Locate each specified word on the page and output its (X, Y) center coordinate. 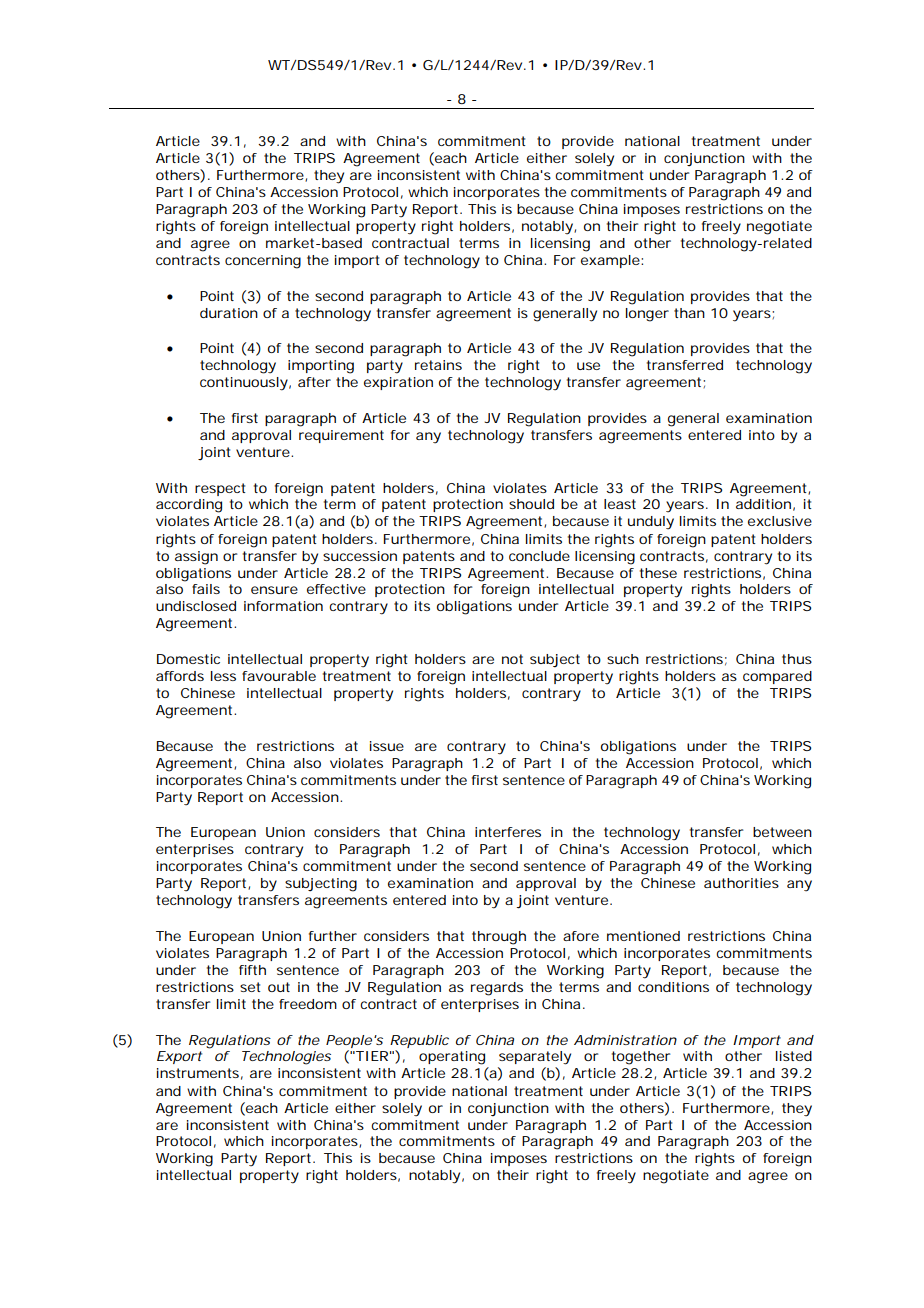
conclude (539, 556)
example (611, 261)
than (689, 313)
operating (452, 1058)
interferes (508, 832)
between (782, 832)
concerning (263, 262)
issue (387, 746)
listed (794, 1056)
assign (196, 558)
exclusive (780, 521)
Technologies (286, 1058)
